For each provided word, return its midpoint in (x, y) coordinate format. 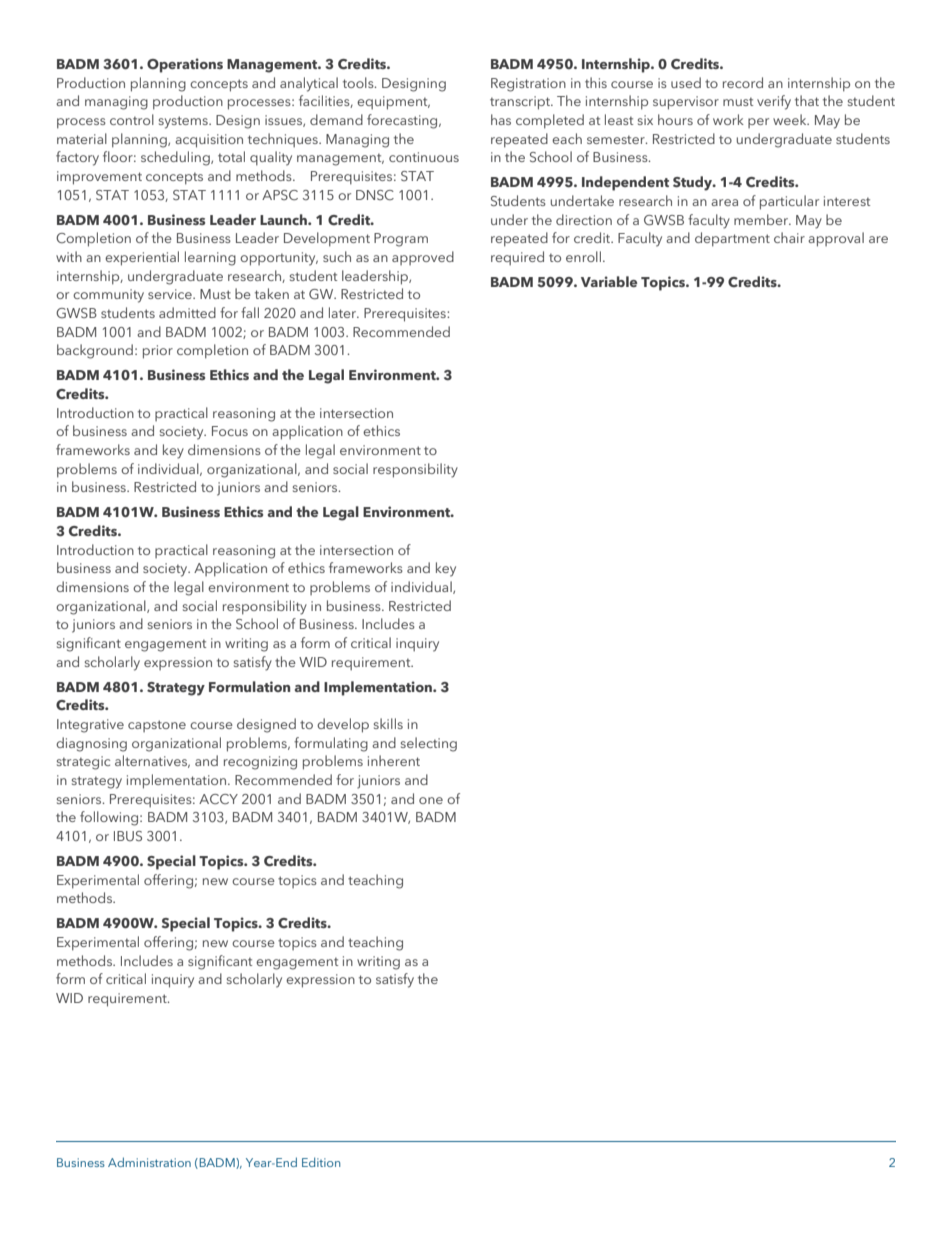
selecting (429, 744)
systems (184, 122)
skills (388, 723)
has (501, 119)
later (344, 312)
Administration (149, 1162)
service (171, 294)
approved (423, 258)
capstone (157, 726)
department (732, 239)
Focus (230, 431)
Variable (609, 281)
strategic (83, 763)
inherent (394, 760)
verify (774, 102)
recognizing (260, 763)
